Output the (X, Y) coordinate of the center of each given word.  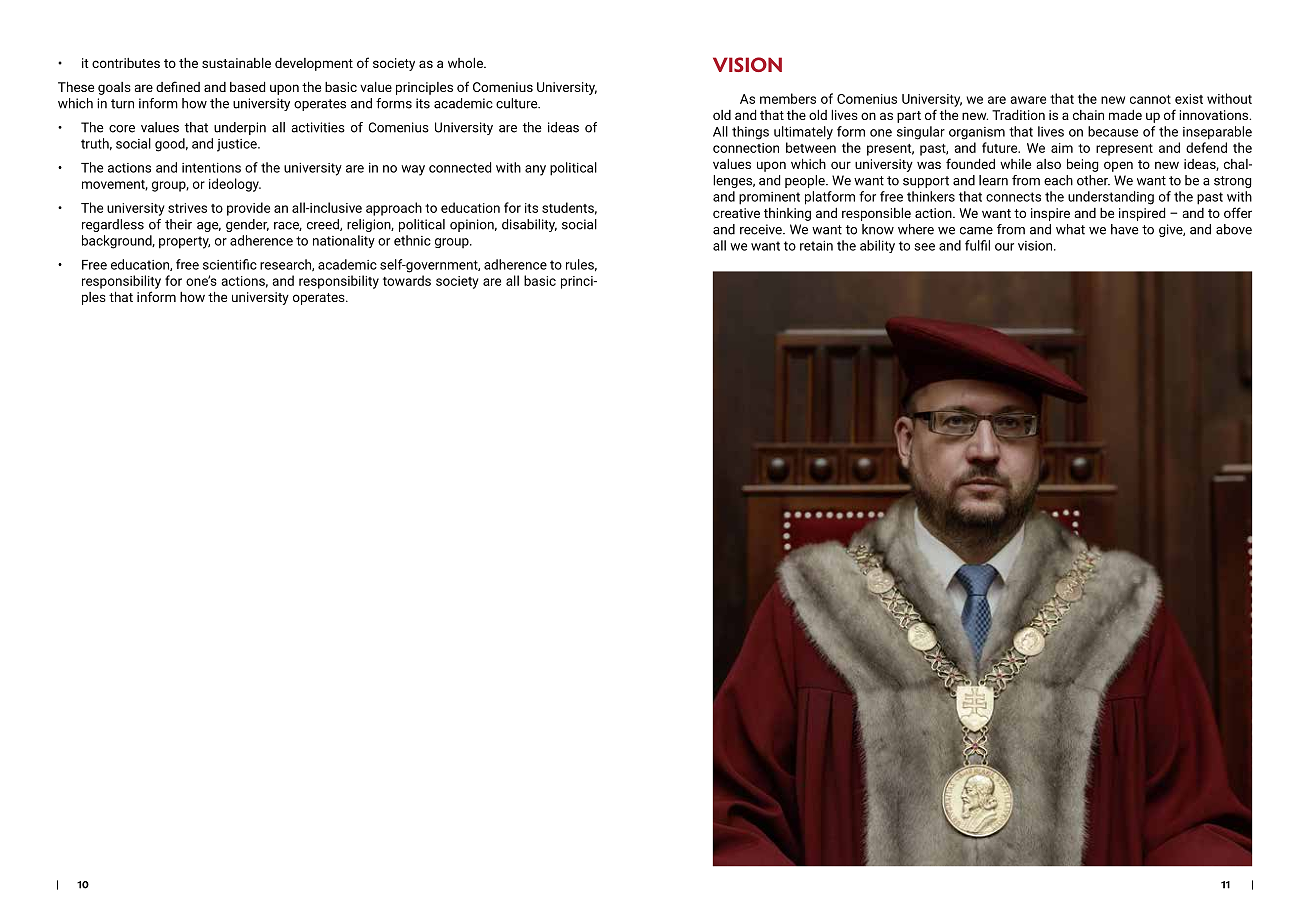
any (535, 170)
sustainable (236, 63)
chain (1088, 115)
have (1124, 229)
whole (466, 63)
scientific (230, 264)
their (178, 224)
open (1118, 166)
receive (762, 229)
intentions (211, 168)
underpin (240, 128)
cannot (1150, 99)
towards (407, 280)
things (750, 133)
